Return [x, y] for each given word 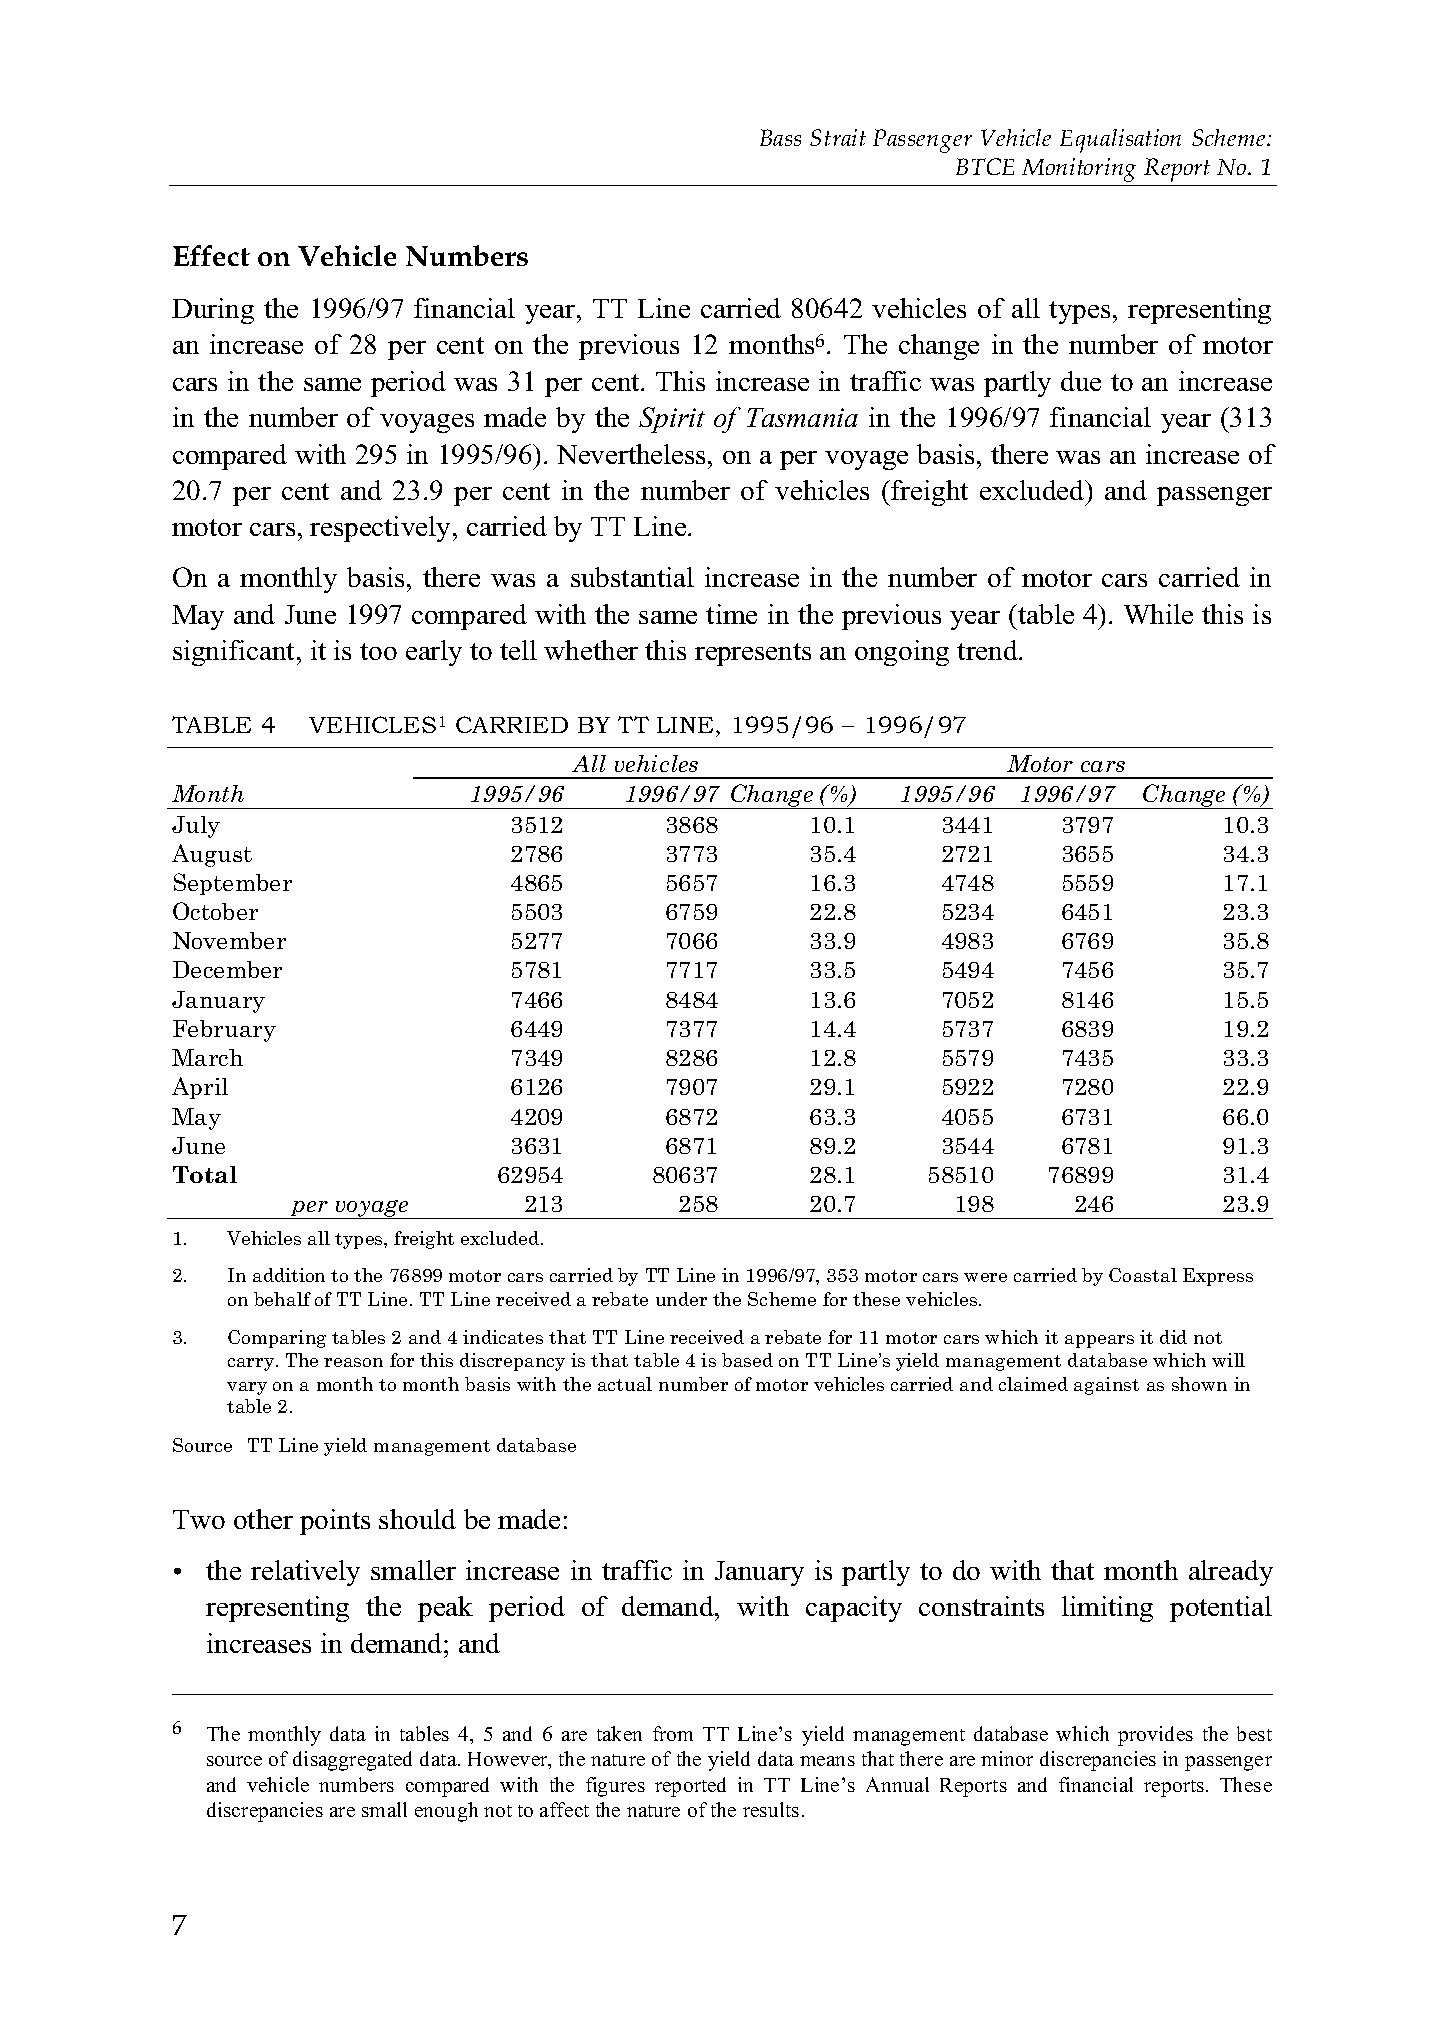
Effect [211, 255]
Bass [780, 137]
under [681, 1299]
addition [289, 1275]
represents [753, 654]
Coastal [1143, 1275]
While [1158, 614]
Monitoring [1079, 170]
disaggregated [352, 1761]
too [378, 651]
